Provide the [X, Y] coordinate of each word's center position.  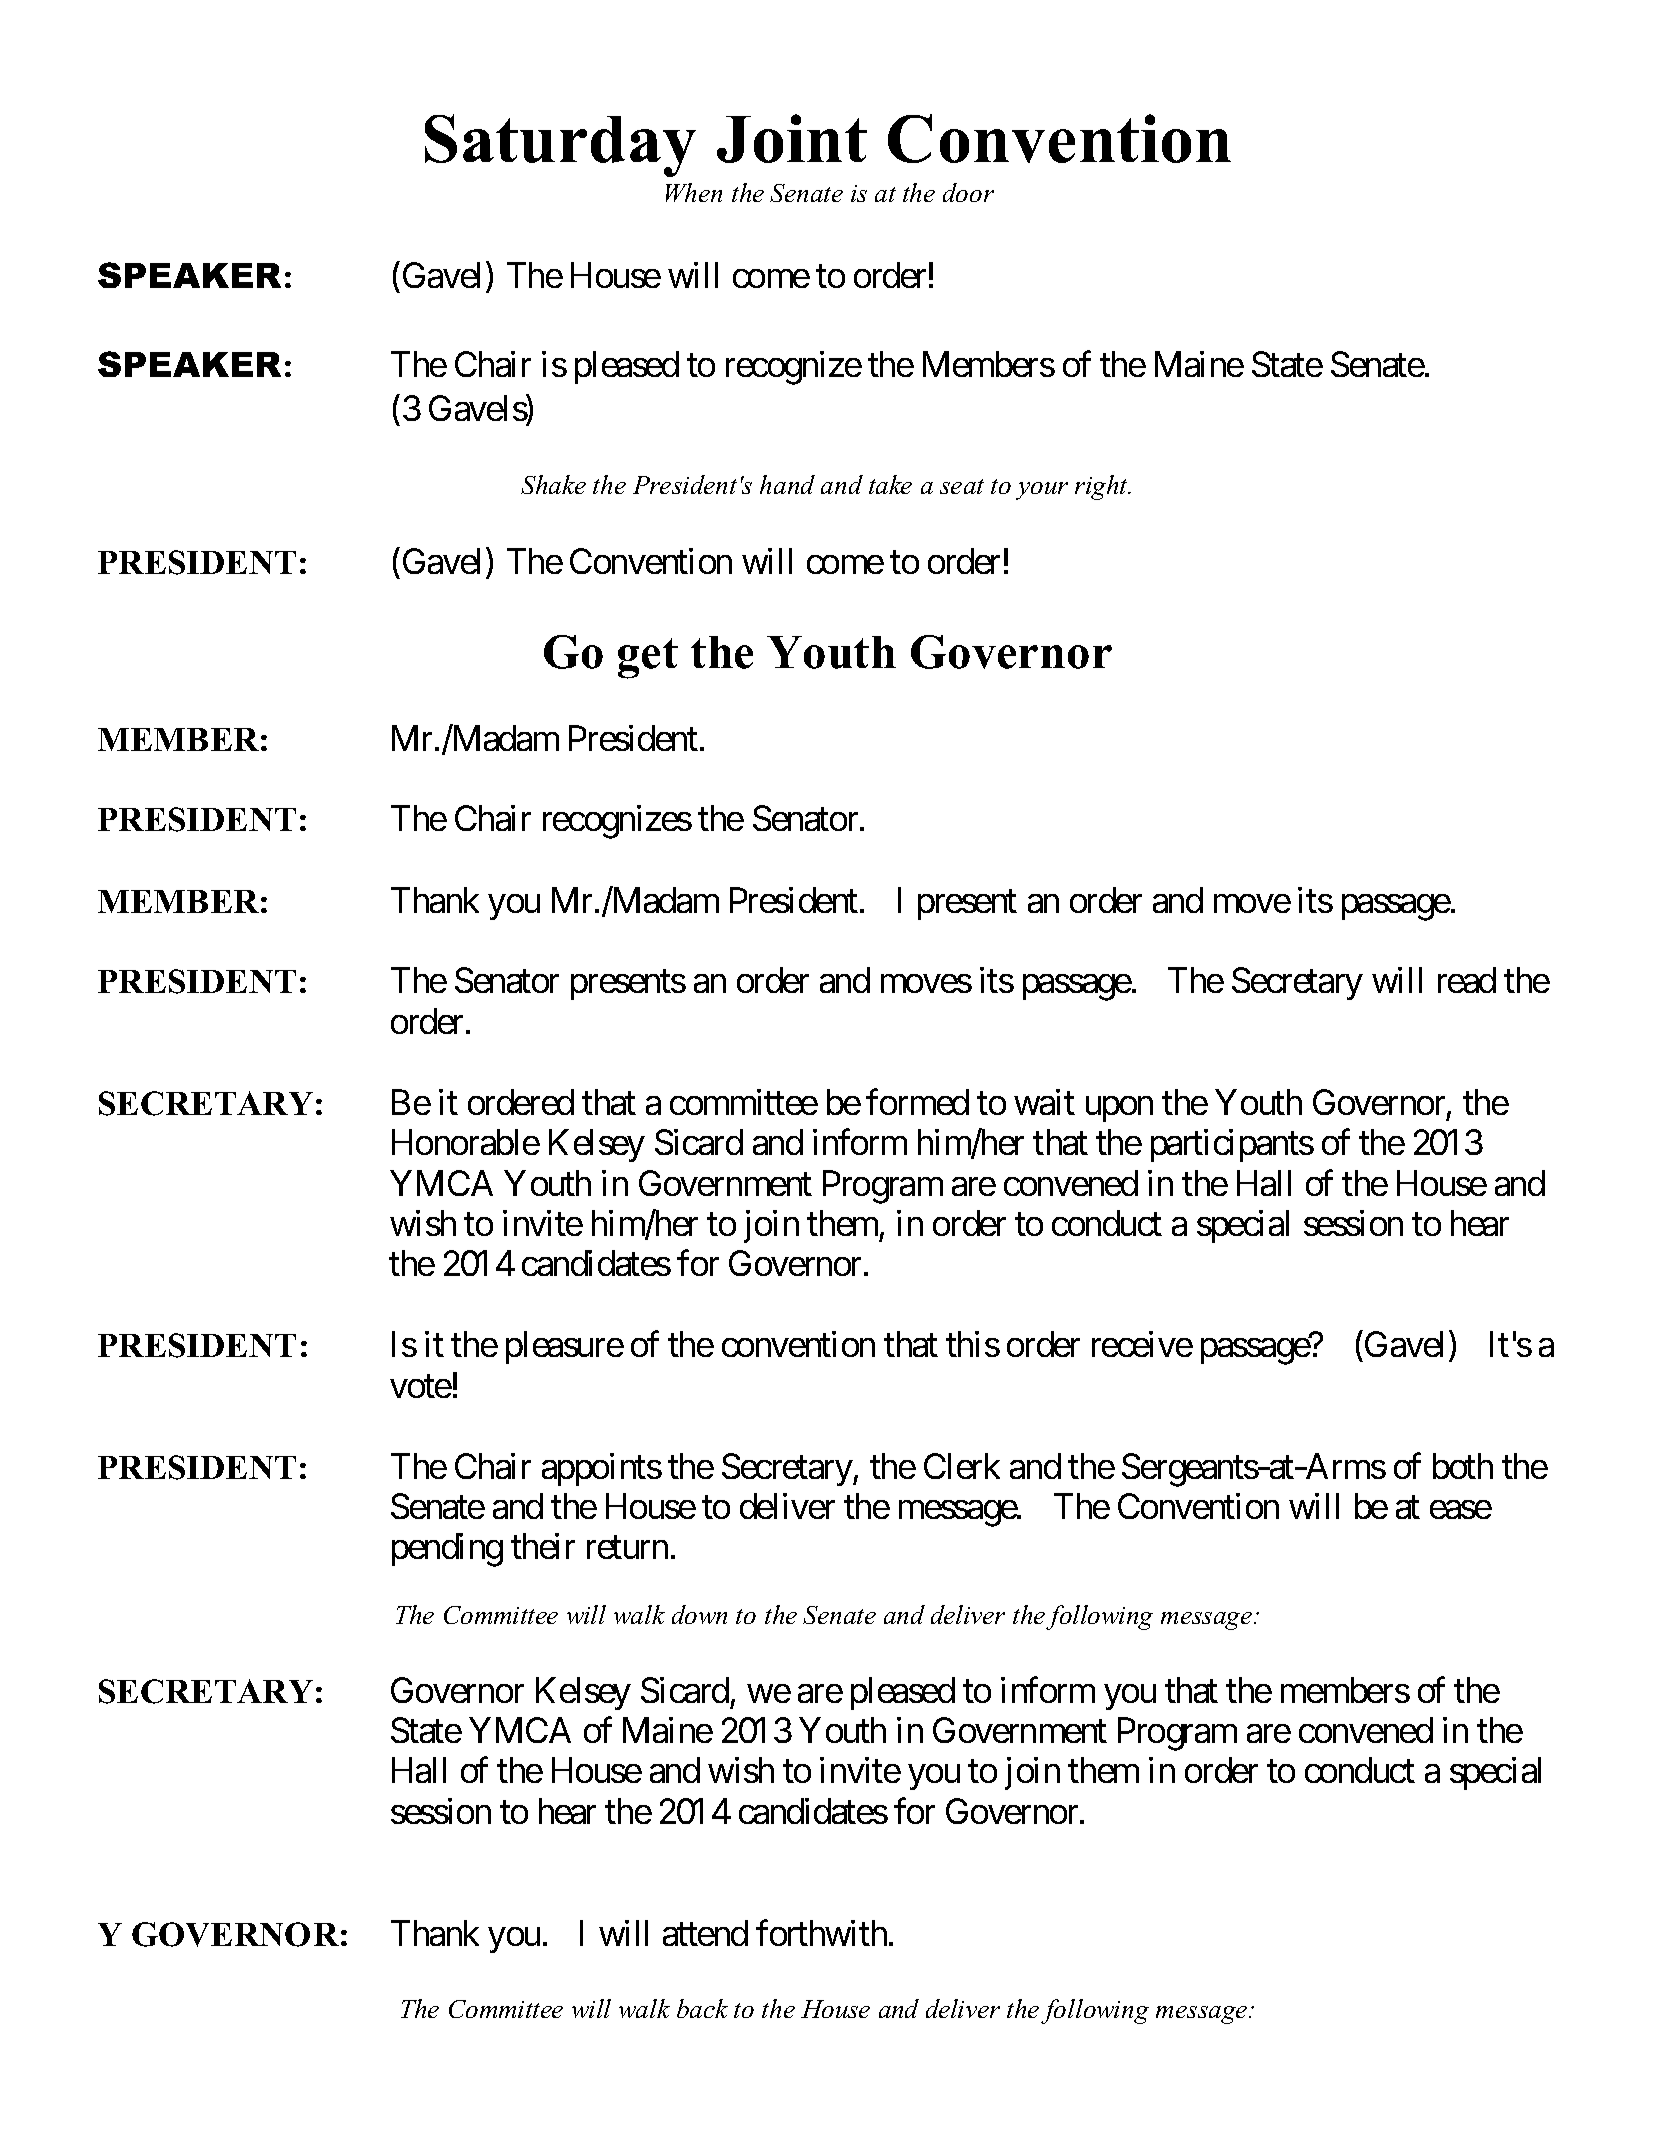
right [1102, 487]
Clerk [962, 1466]
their [543, 1546]
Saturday [560, 145]
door [968, 192]
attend [705, 1933]
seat [962, 486]
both [1463, 1466]
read [1467, 980]
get [648, 658]
